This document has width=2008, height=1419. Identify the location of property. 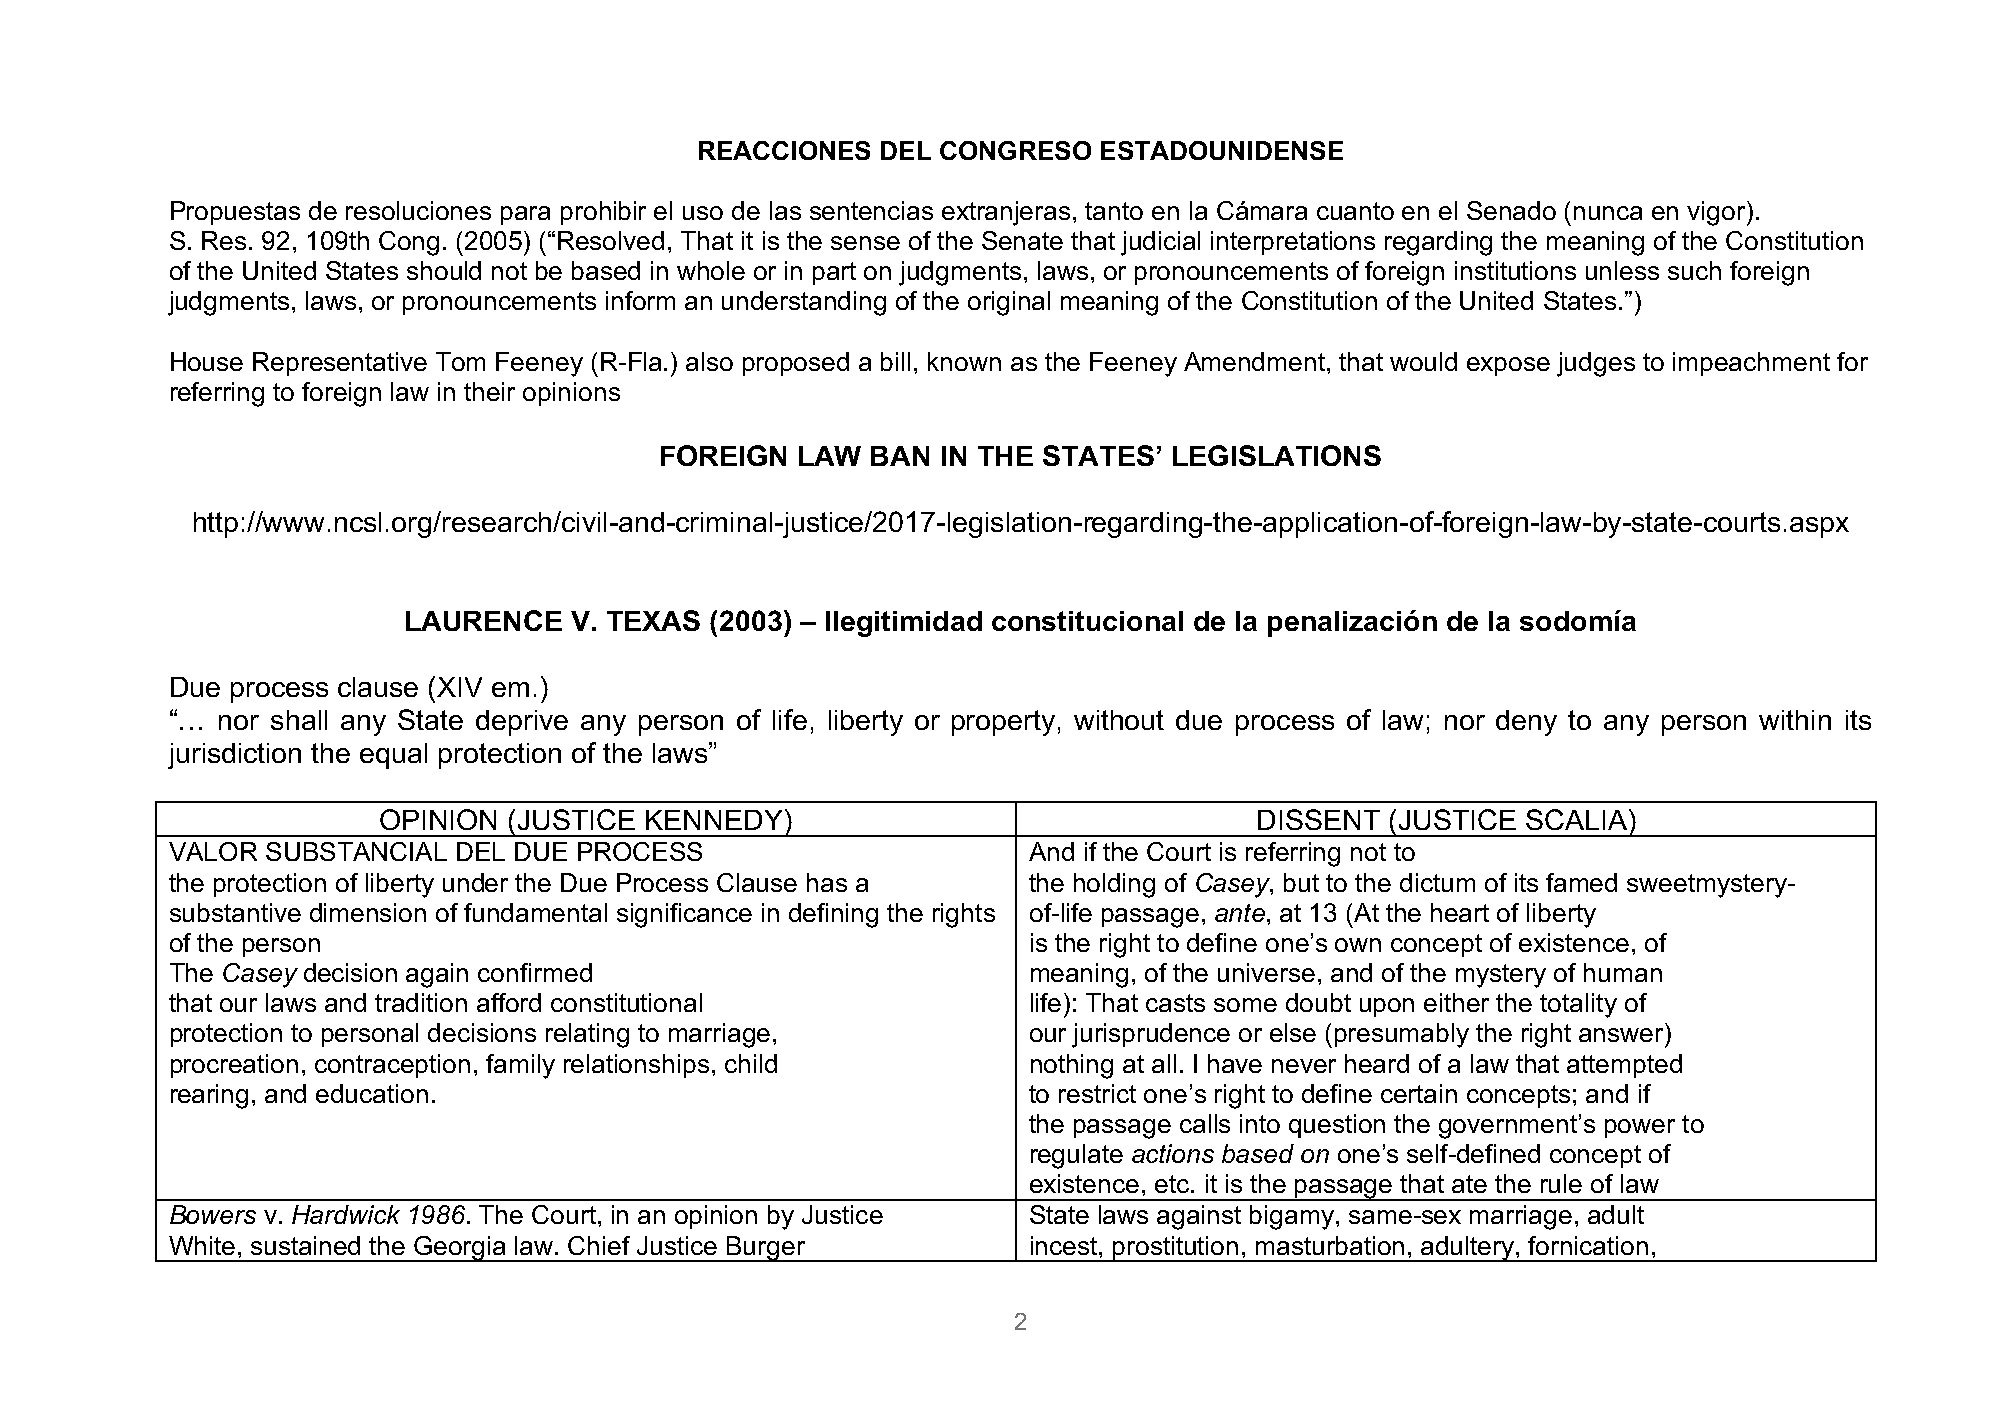
(1003, 723).
